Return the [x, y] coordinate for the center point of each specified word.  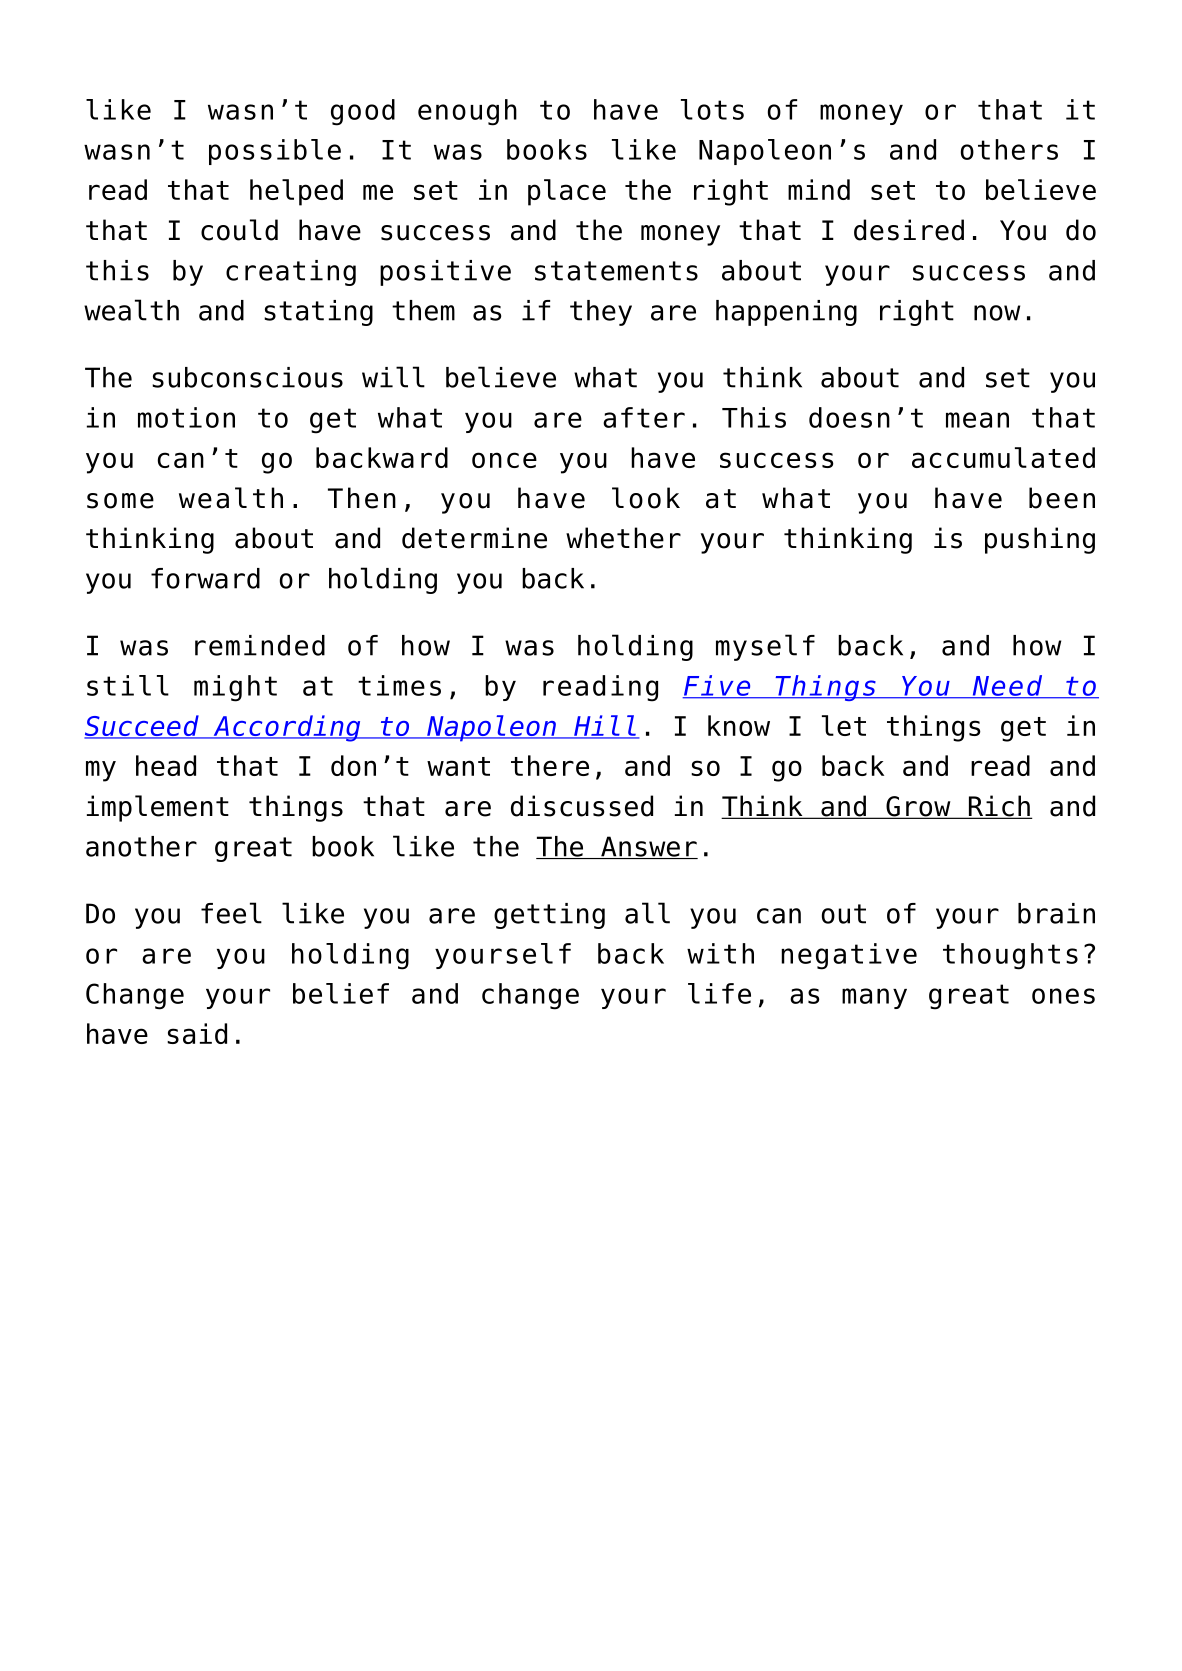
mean [977, 420]
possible [275, 152]
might [235, 688]
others [1009, 149]
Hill [605, 726]
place [567, 192]
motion [186, 417]
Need [1007, 686]
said [197, 1033]
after [644, 417]
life [719, 993]
